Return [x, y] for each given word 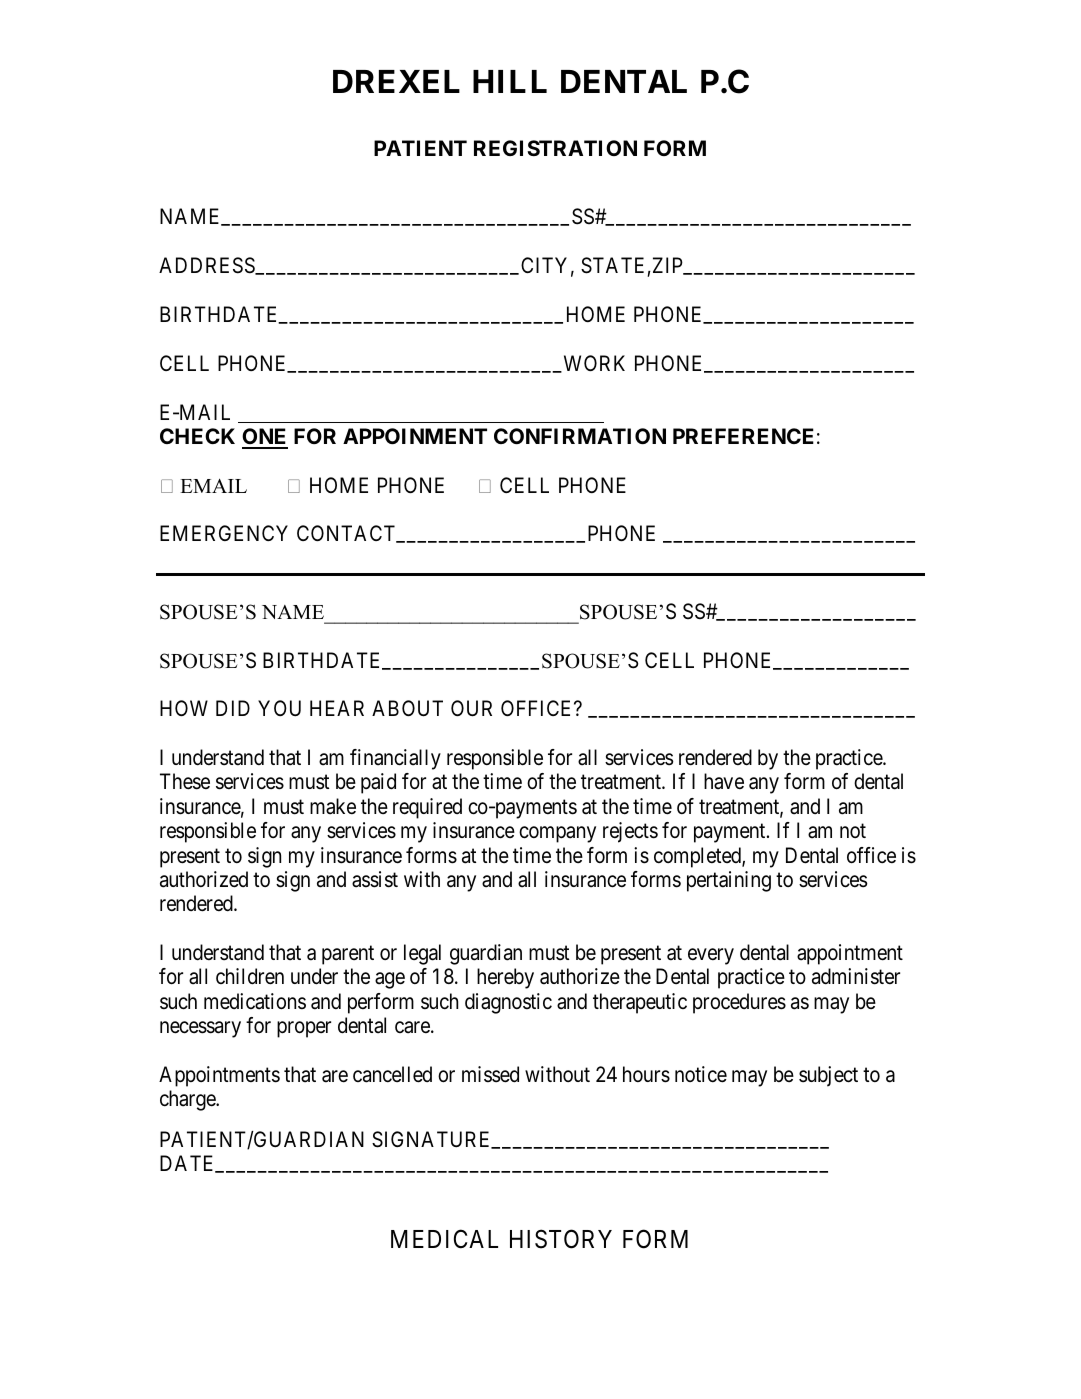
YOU [279, 708]
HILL [510, 81]
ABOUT [407, 708]
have [724, 781]
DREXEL [396, 81]
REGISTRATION [555, 148]
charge [188, 1100]
